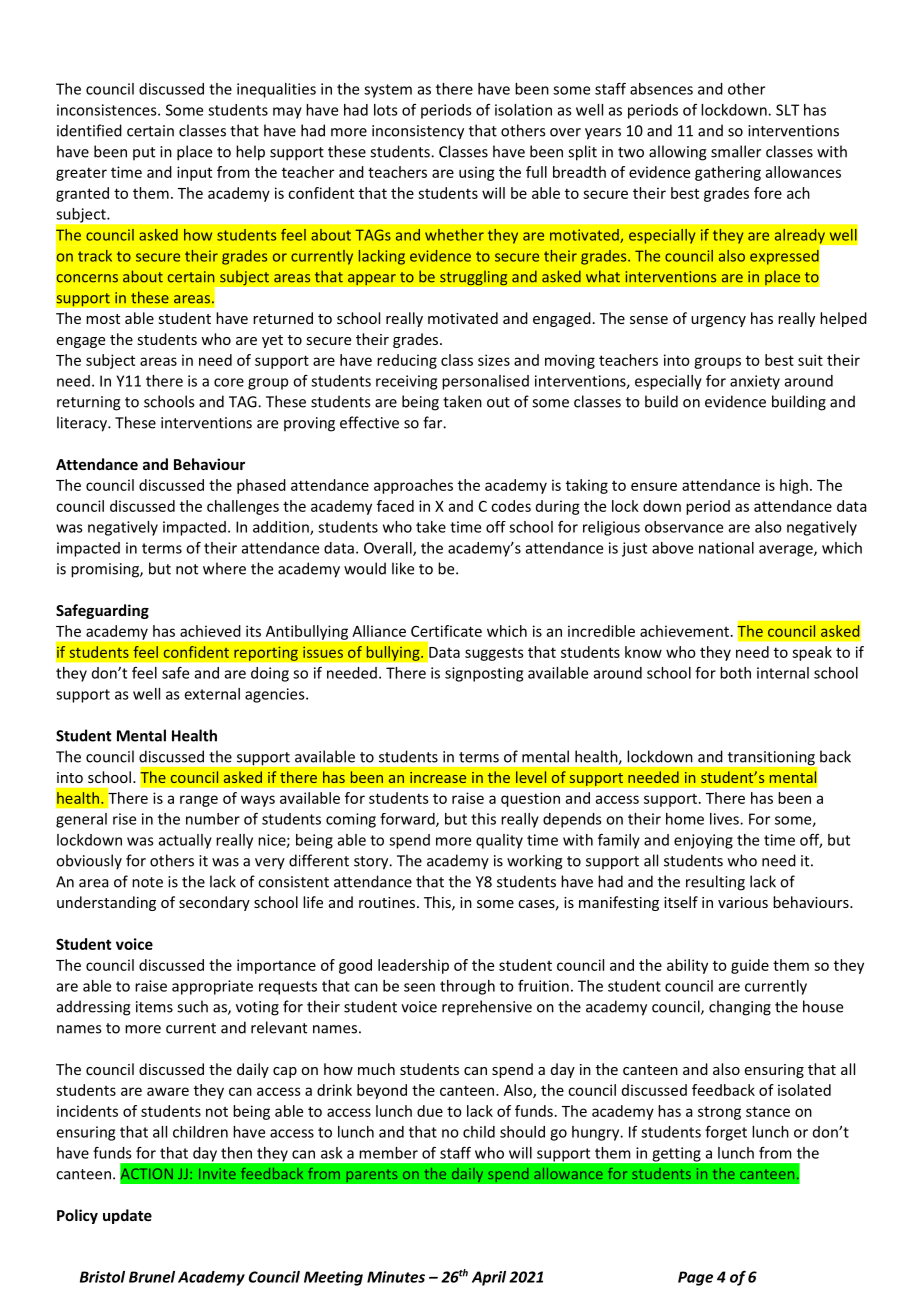 Image resolution: width=924 pixels, height=1308 pixels. I want to click on Page, so click(695, 1278).
